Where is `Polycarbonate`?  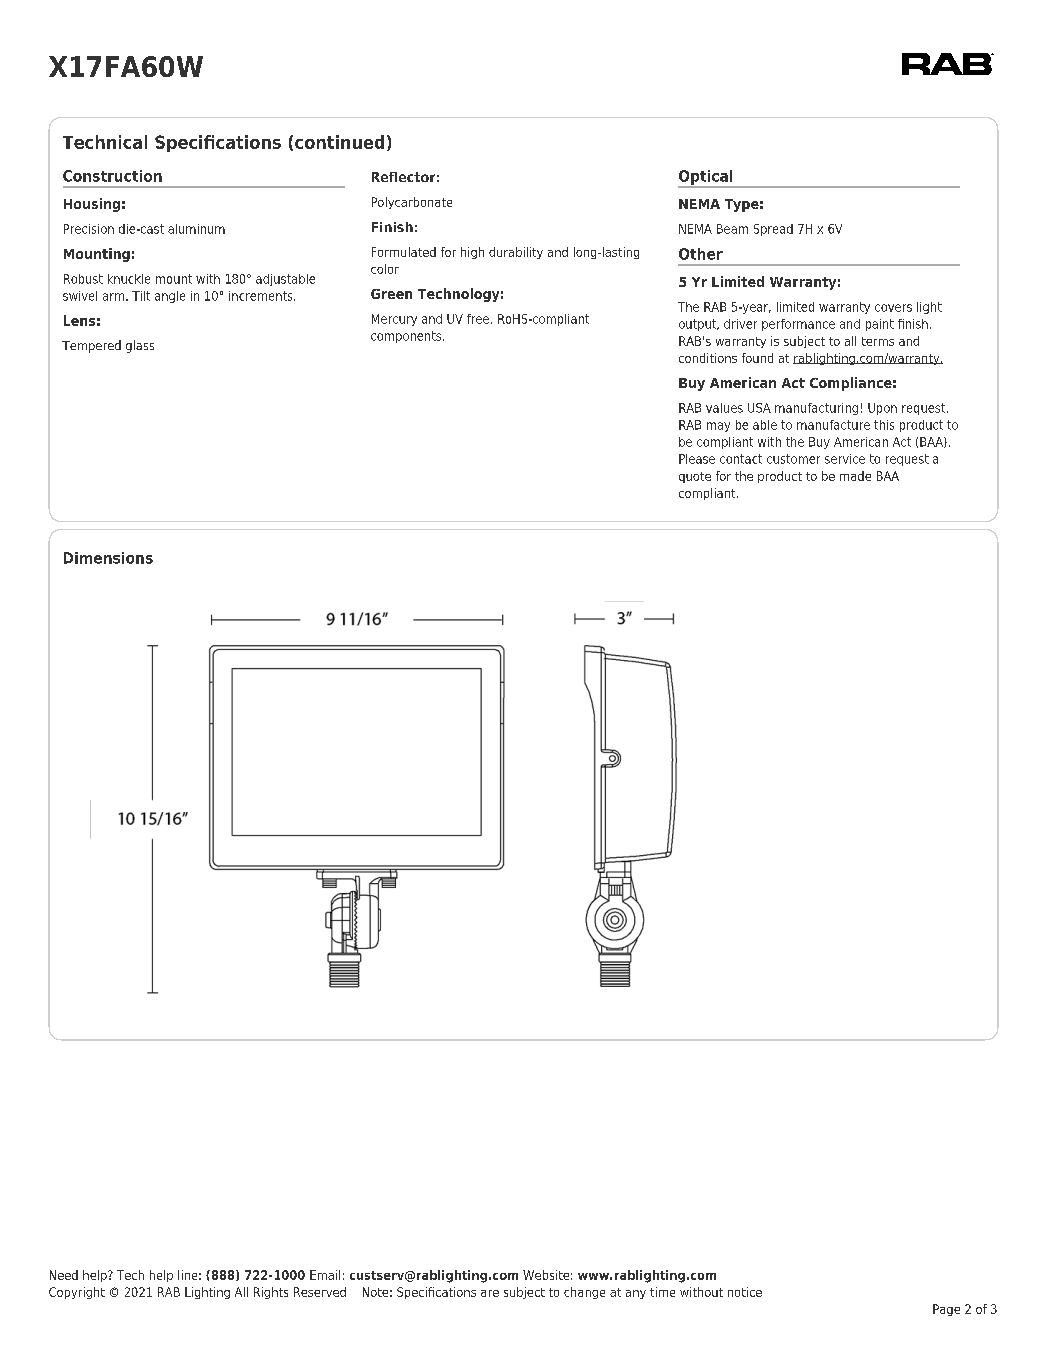
Polycarbonate is located at coordinates (412, 203).
